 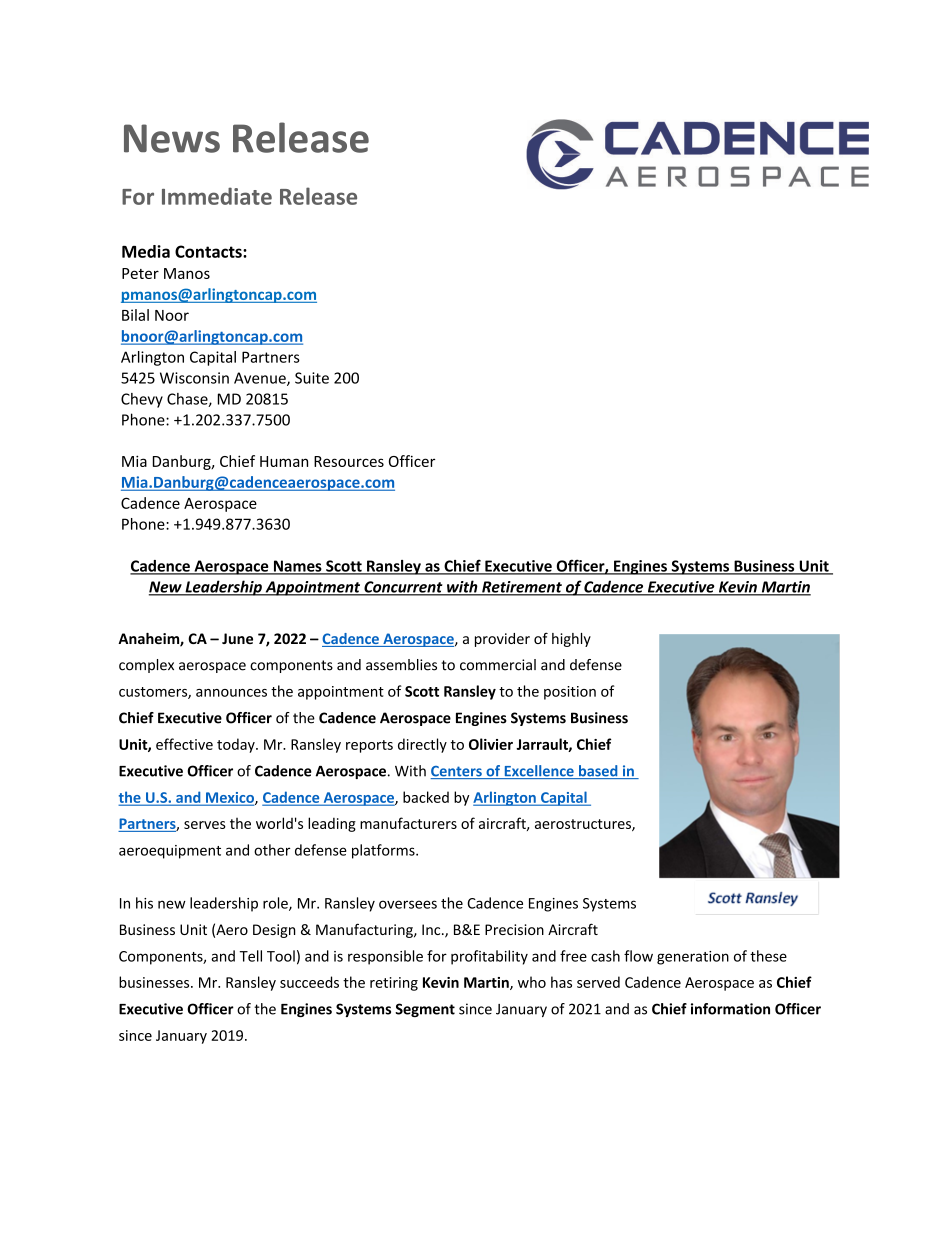 What do you see at coordinates (425, 1010) in the screenshot?
I see `Segment` at bounding box center [425, 1010].
